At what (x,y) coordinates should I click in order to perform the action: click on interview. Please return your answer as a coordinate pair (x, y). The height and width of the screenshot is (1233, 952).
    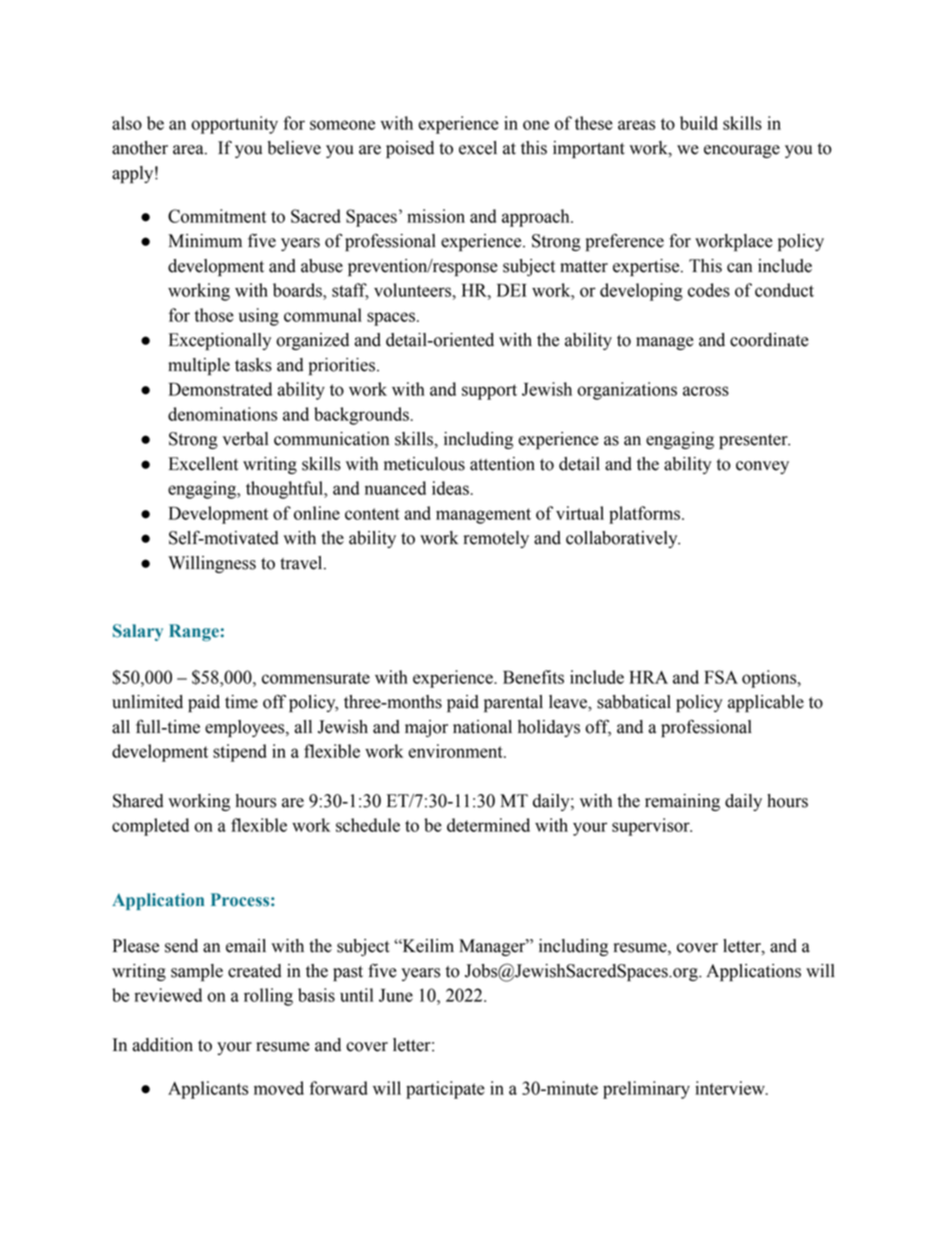
    Looking at the image, I should click on (731, 1088).
